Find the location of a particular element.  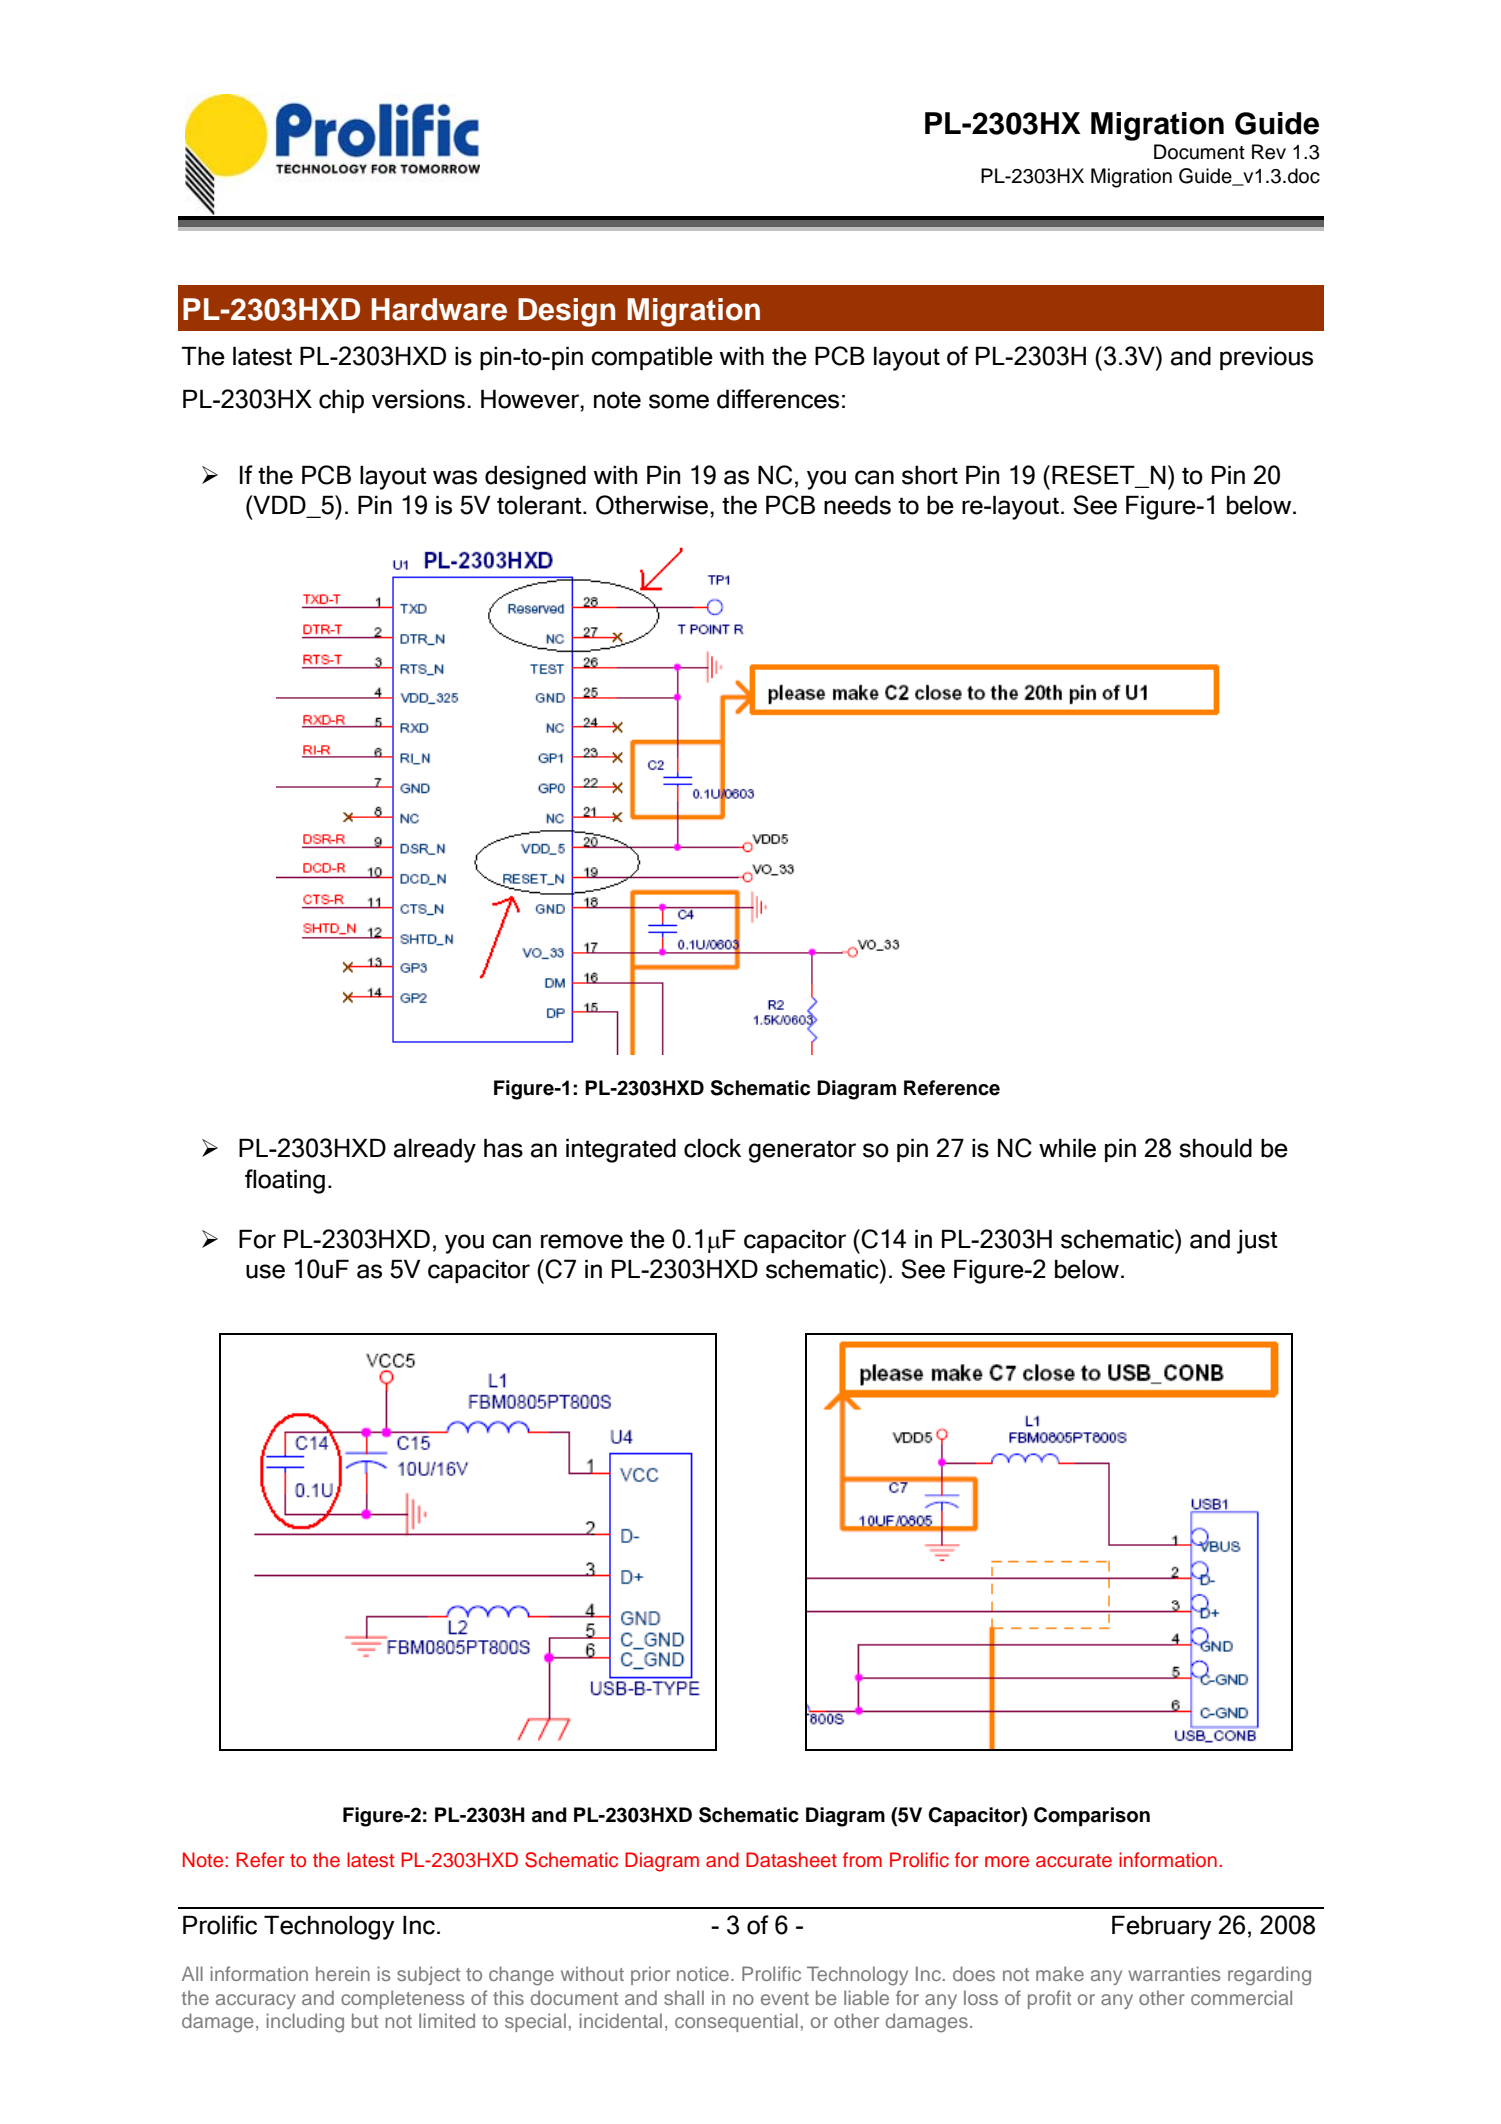

already is located at coordinates (435, 1150).
